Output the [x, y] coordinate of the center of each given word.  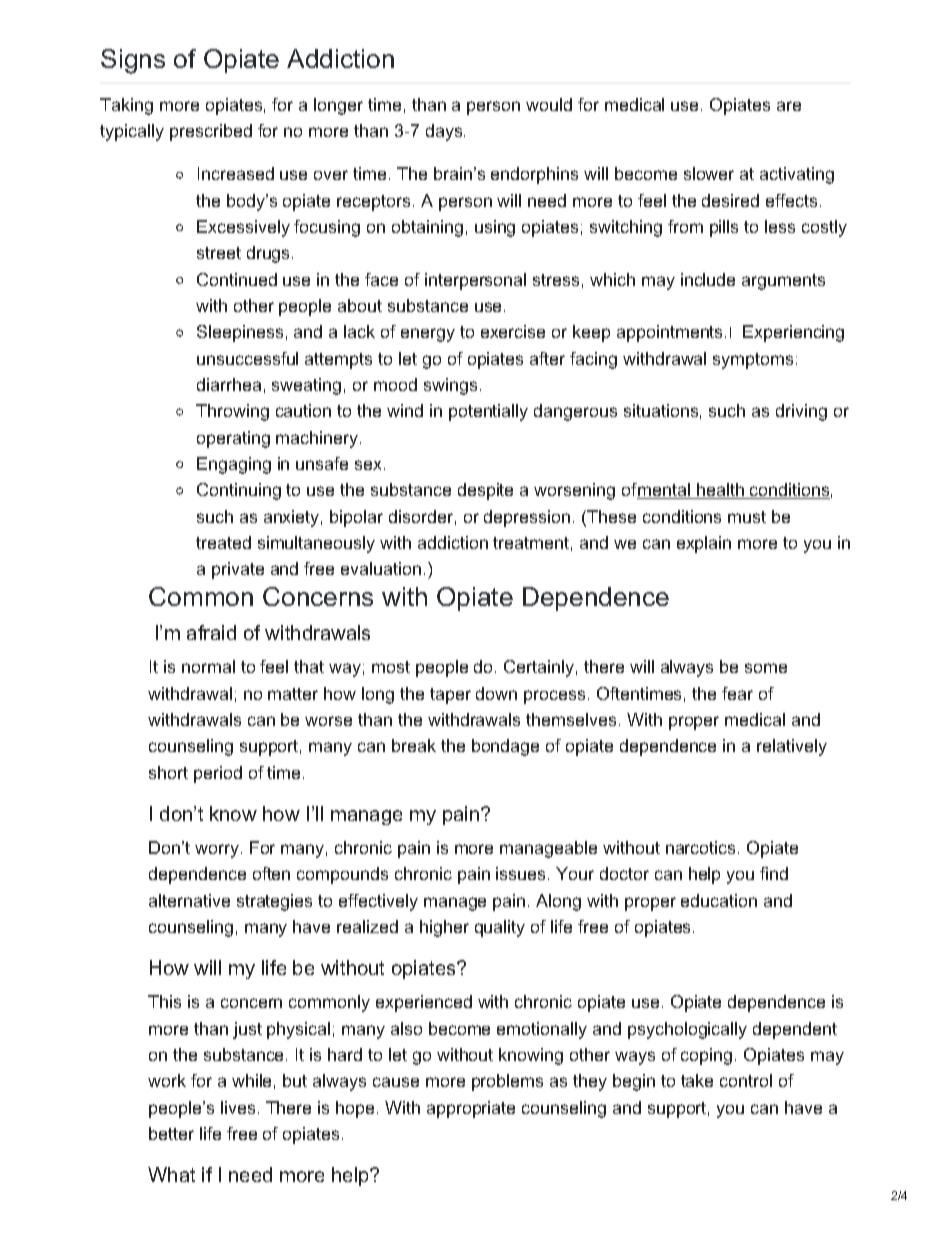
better [171, 1133]
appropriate [471, 1109]
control [746, 1080]
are [789, 106]
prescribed [211, 132]
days [444, 132]
